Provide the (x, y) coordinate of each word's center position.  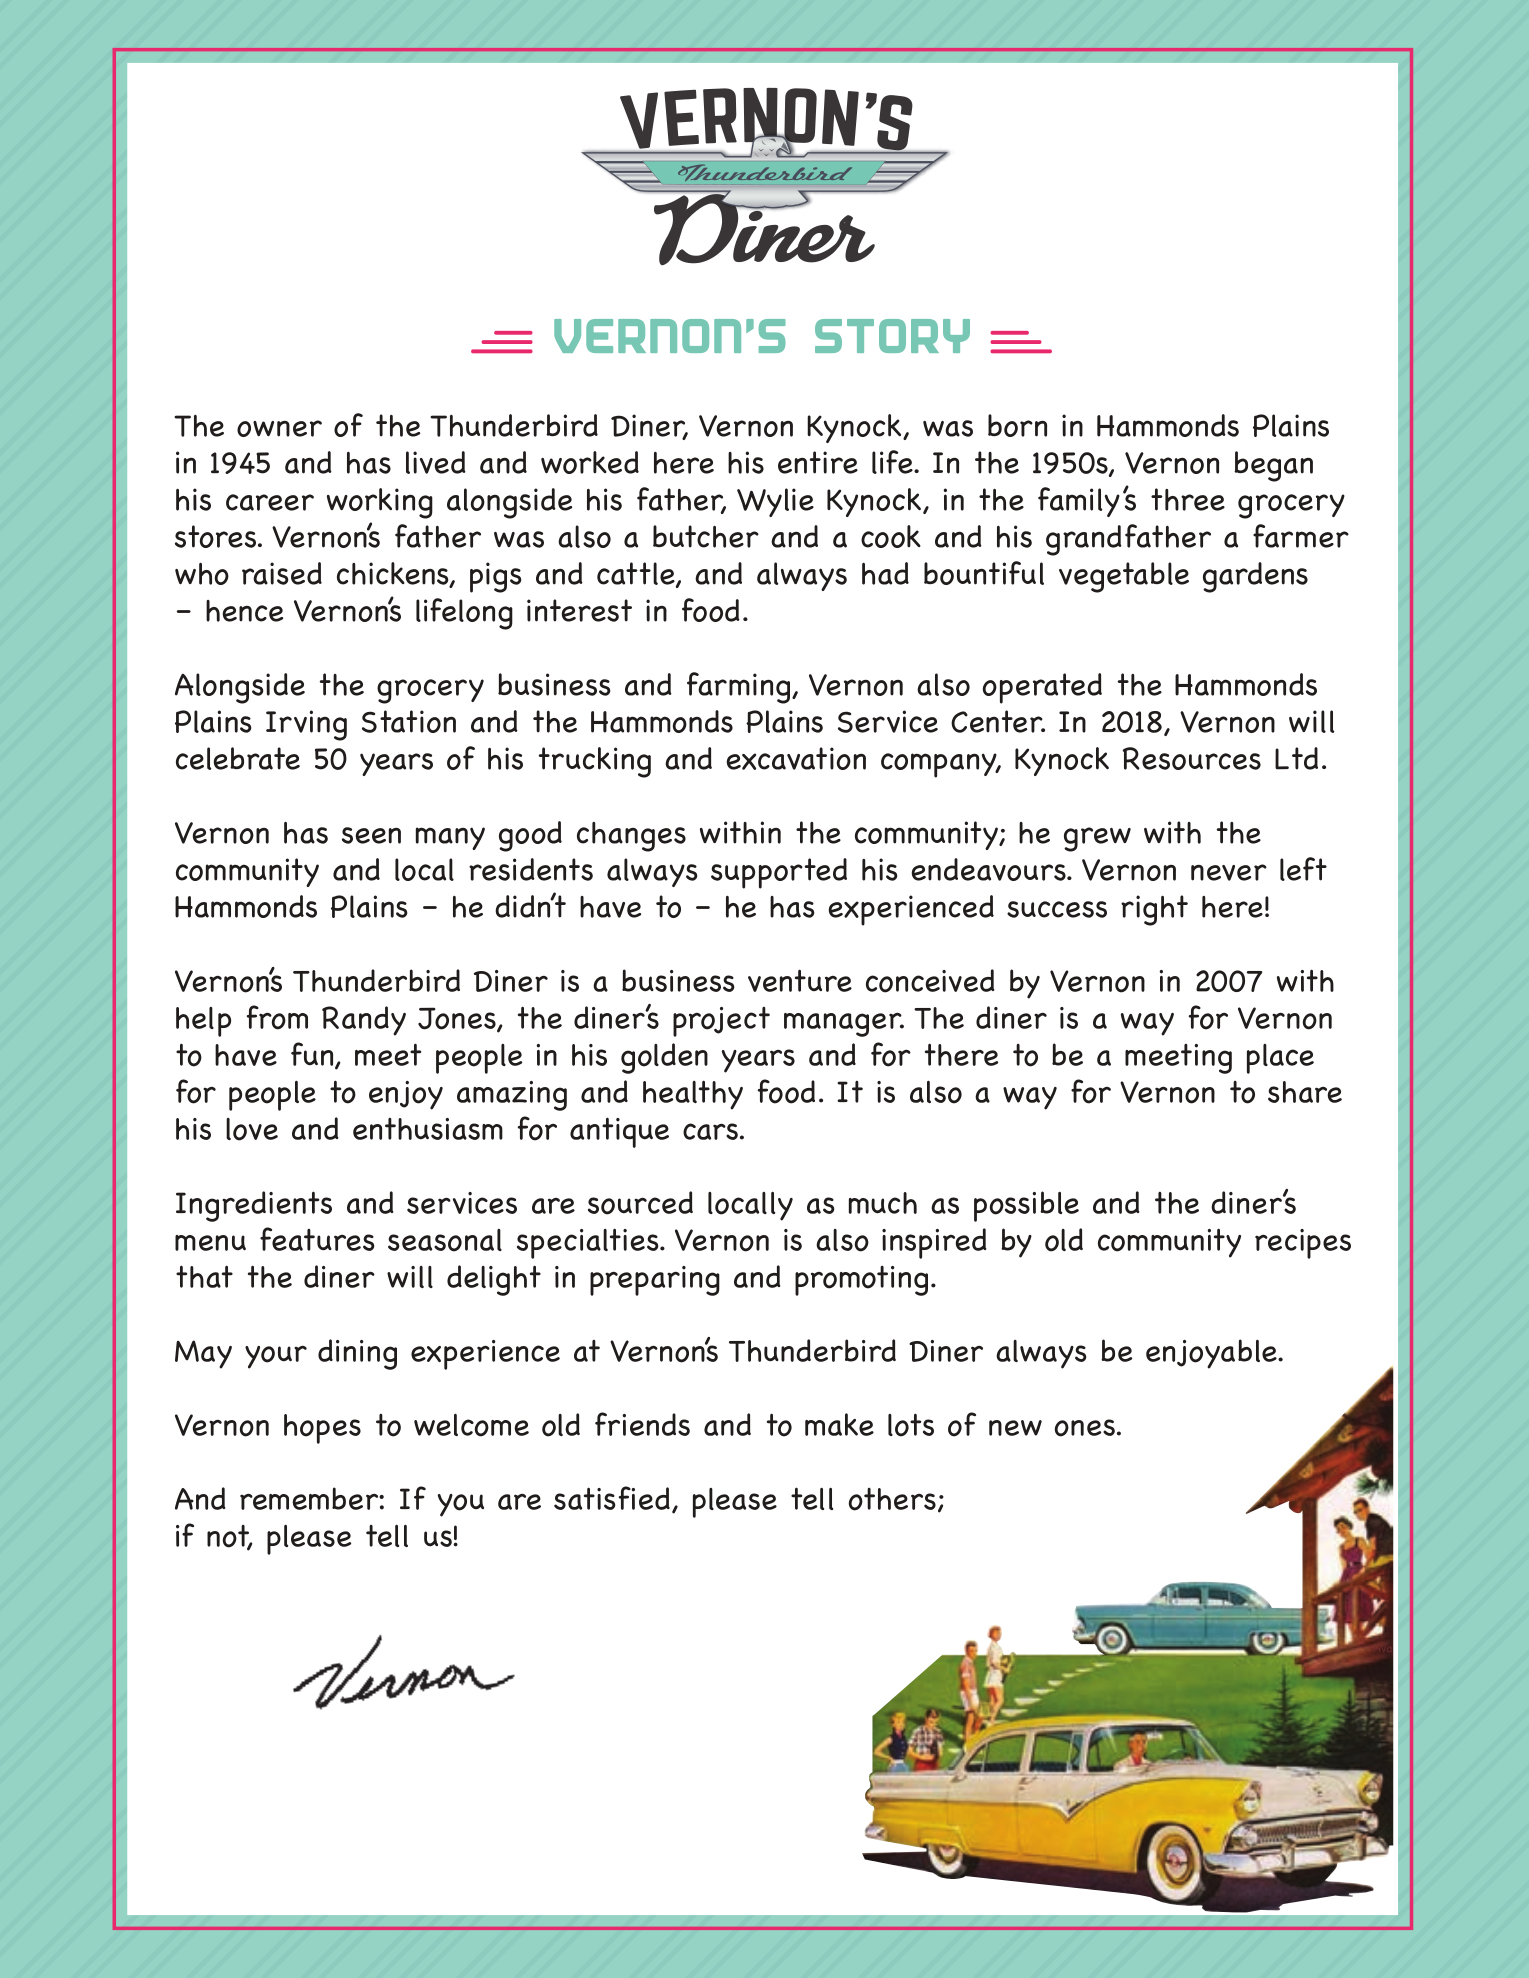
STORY (892, 336)
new (1015, 1428)
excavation (796, 758)
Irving (306, 725)
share (1305, 1092)
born (1017, 425)
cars (712, 1131)
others (892, 1499)
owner (279, 428)
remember (310, 1498)
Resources (1192, 758)
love (252, 1129)
